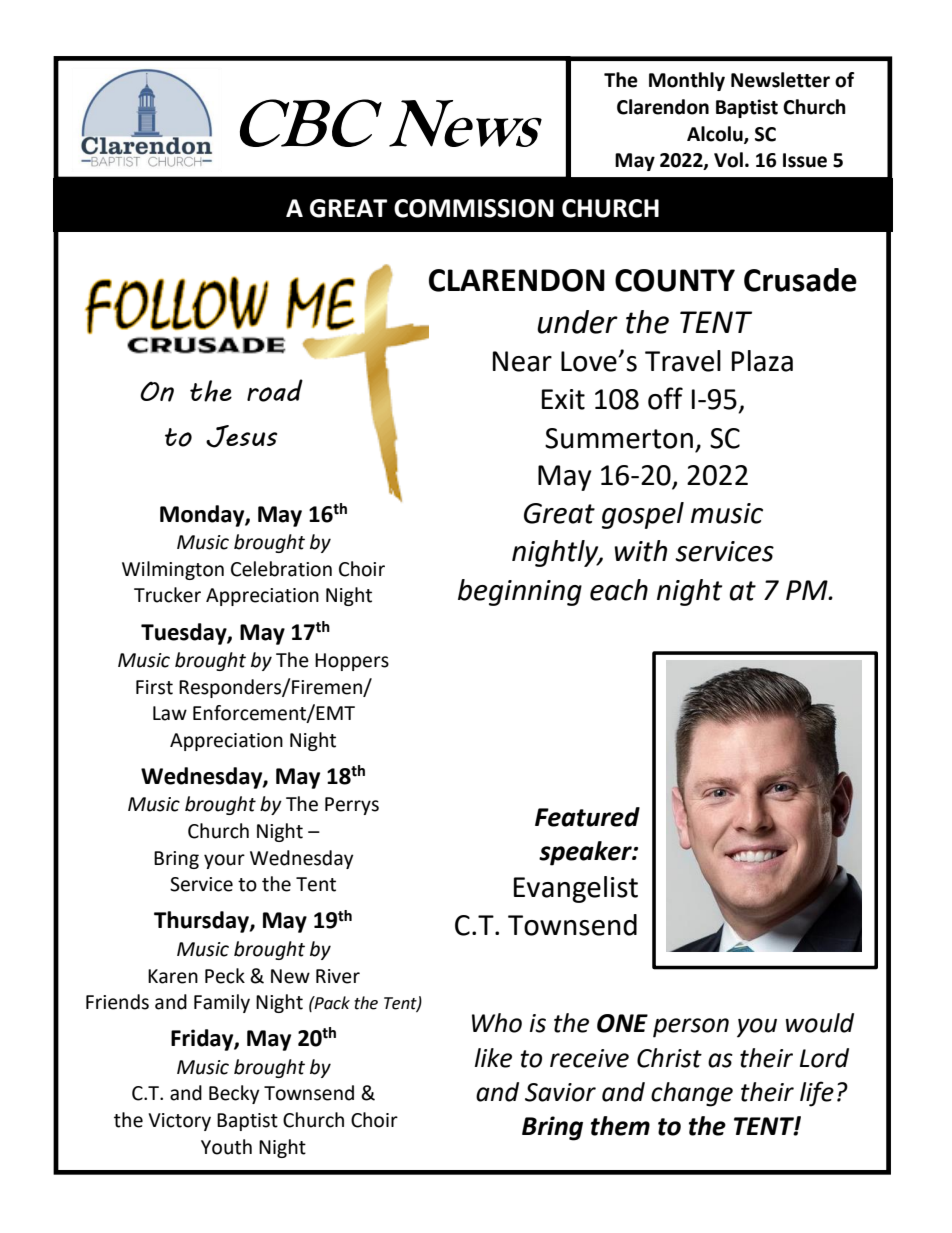 This screenshot has width=952, height=1233. I want to click on off, so click(665, 398).
